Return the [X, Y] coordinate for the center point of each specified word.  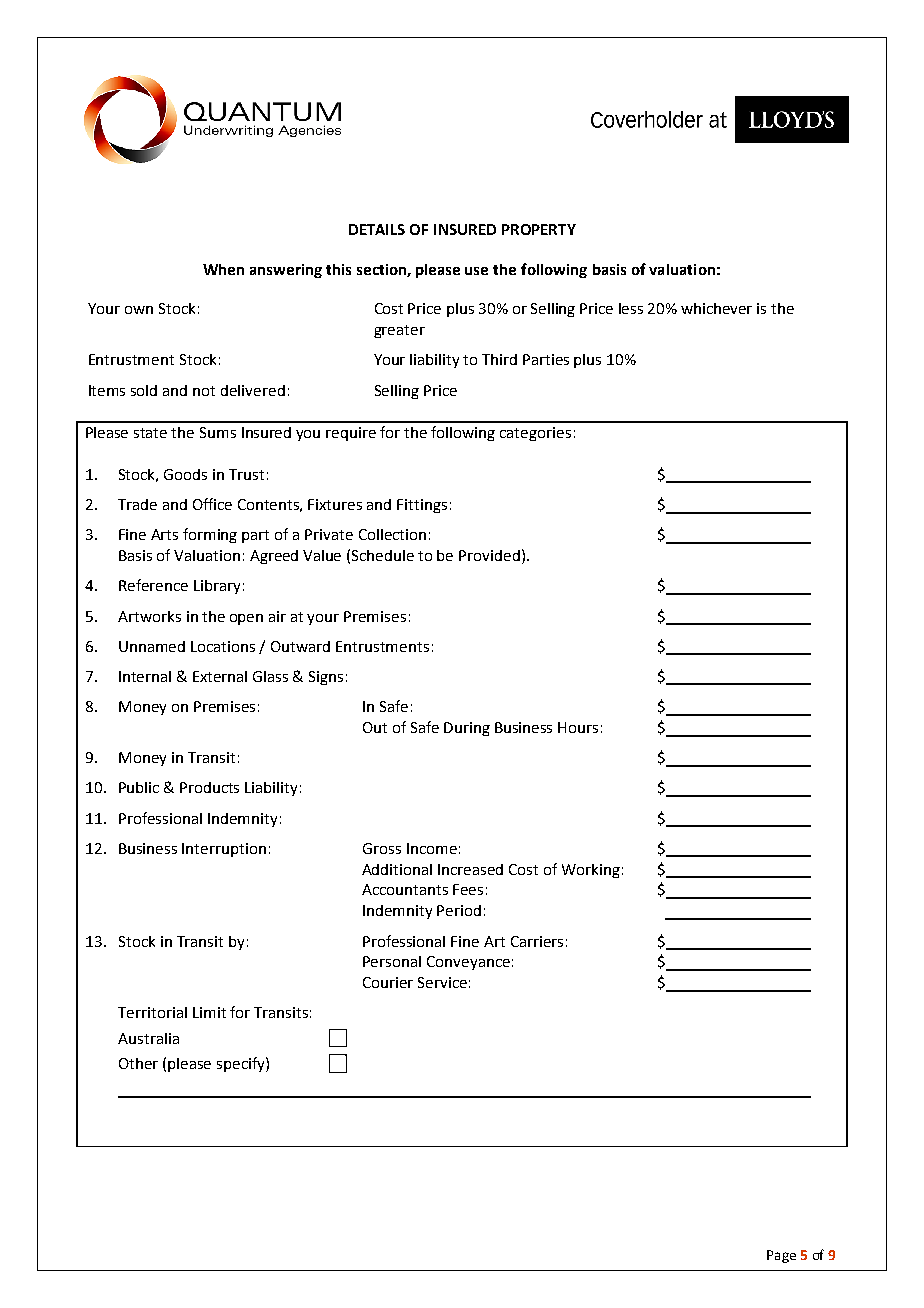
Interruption [224, 850]
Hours [578, 727]
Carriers [537, 941]
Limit [209, 1012]
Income [432, 848]
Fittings [422, 506]
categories [535, 434]
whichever [716, 308]
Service [442, 982]
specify [242, 1064]
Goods [185, 474]
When [223, 269]
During [467, 729]
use [476, 271]
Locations [223, 646]
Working [591, 871]
